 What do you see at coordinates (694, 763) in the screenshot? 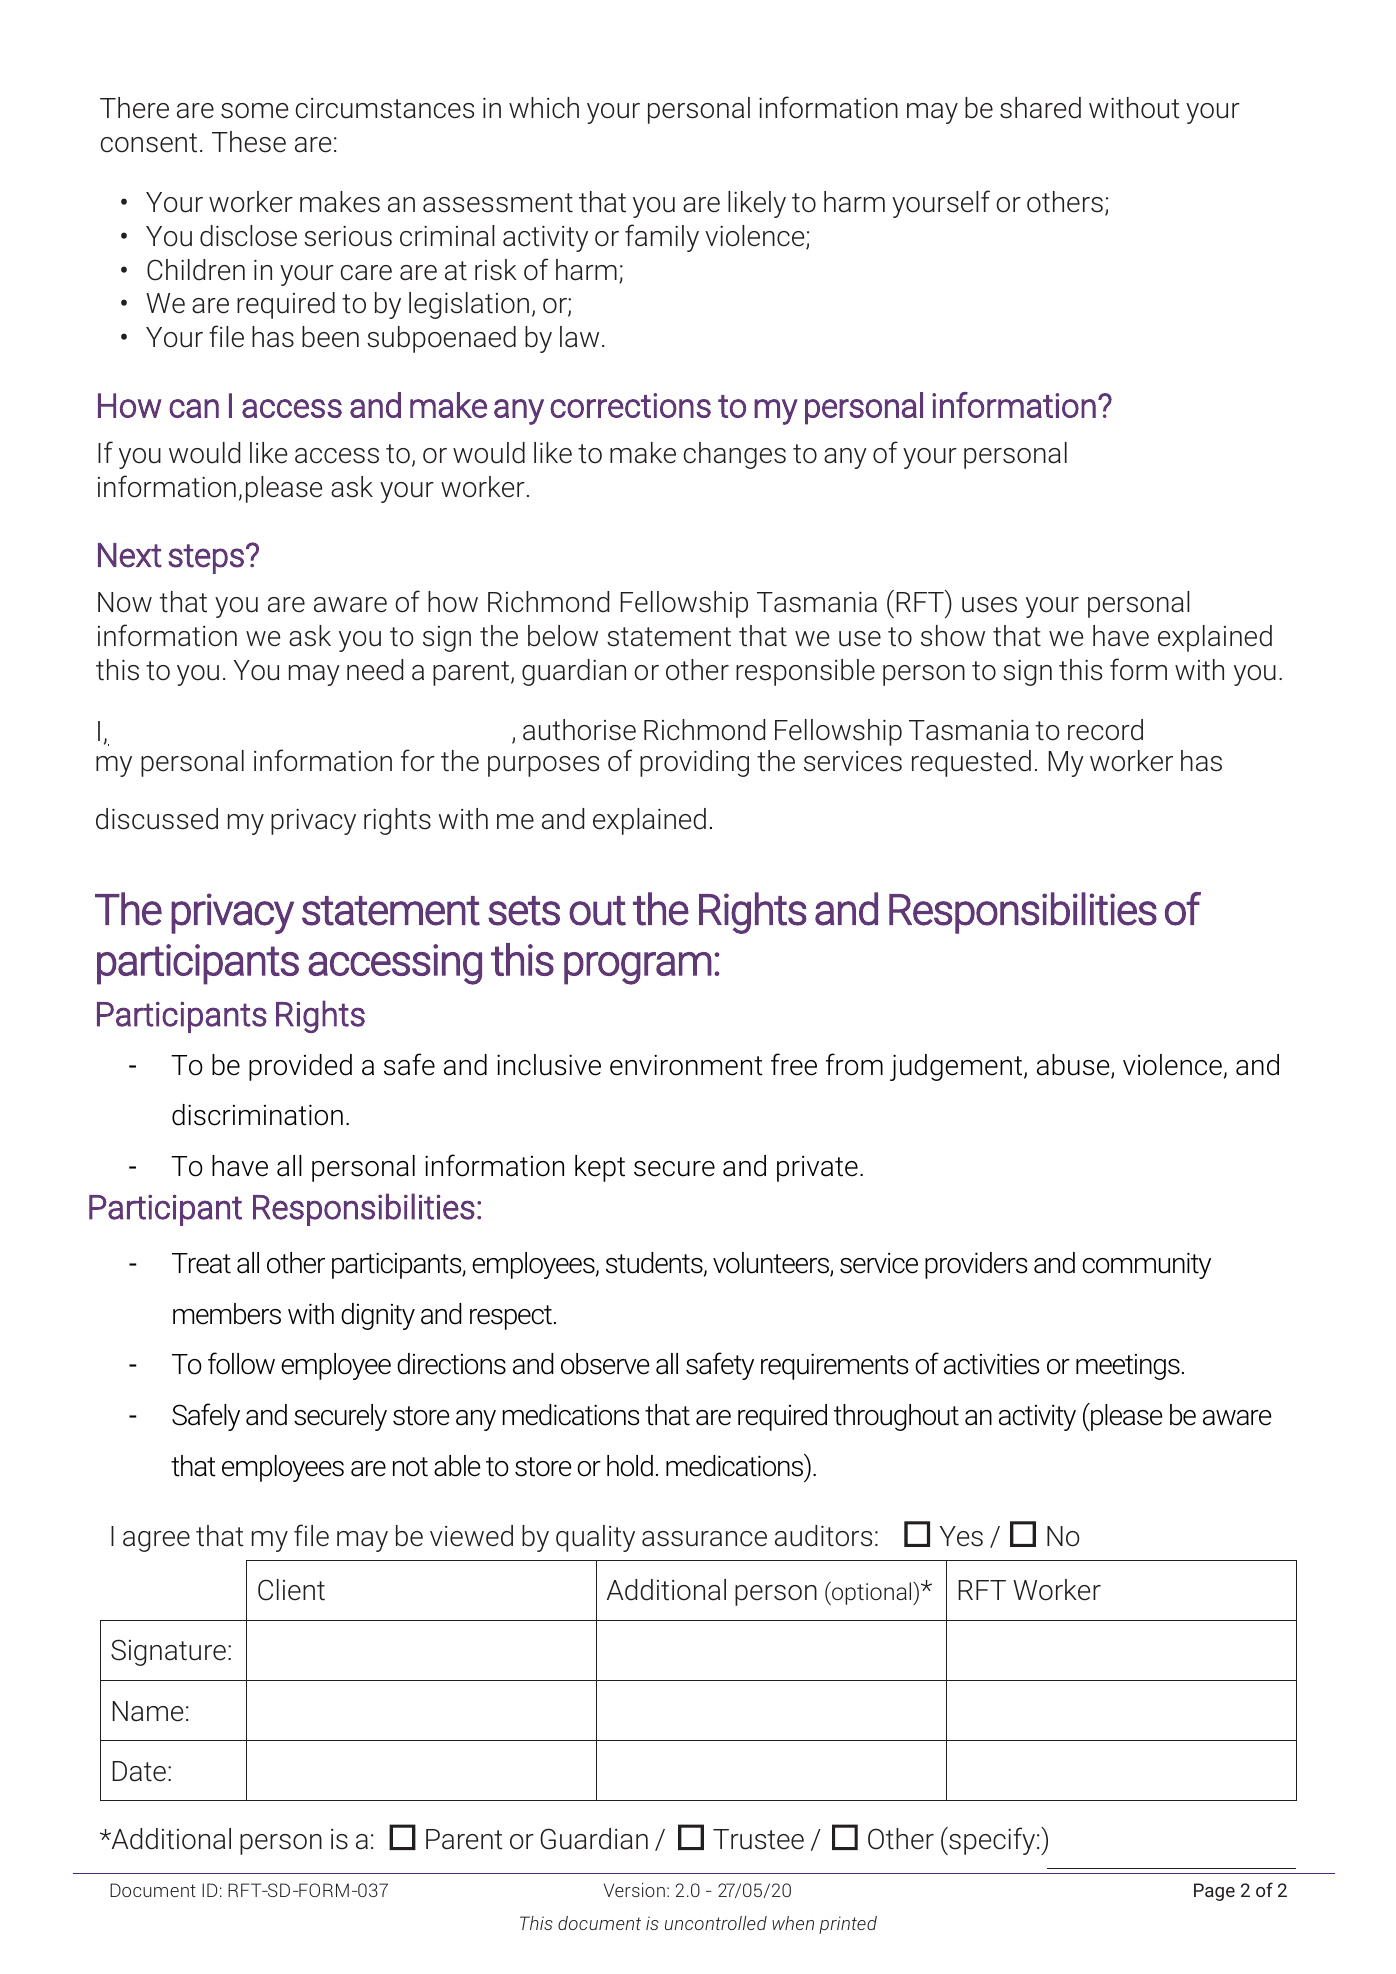
I see `providing` at bounding box center [694, 763].
